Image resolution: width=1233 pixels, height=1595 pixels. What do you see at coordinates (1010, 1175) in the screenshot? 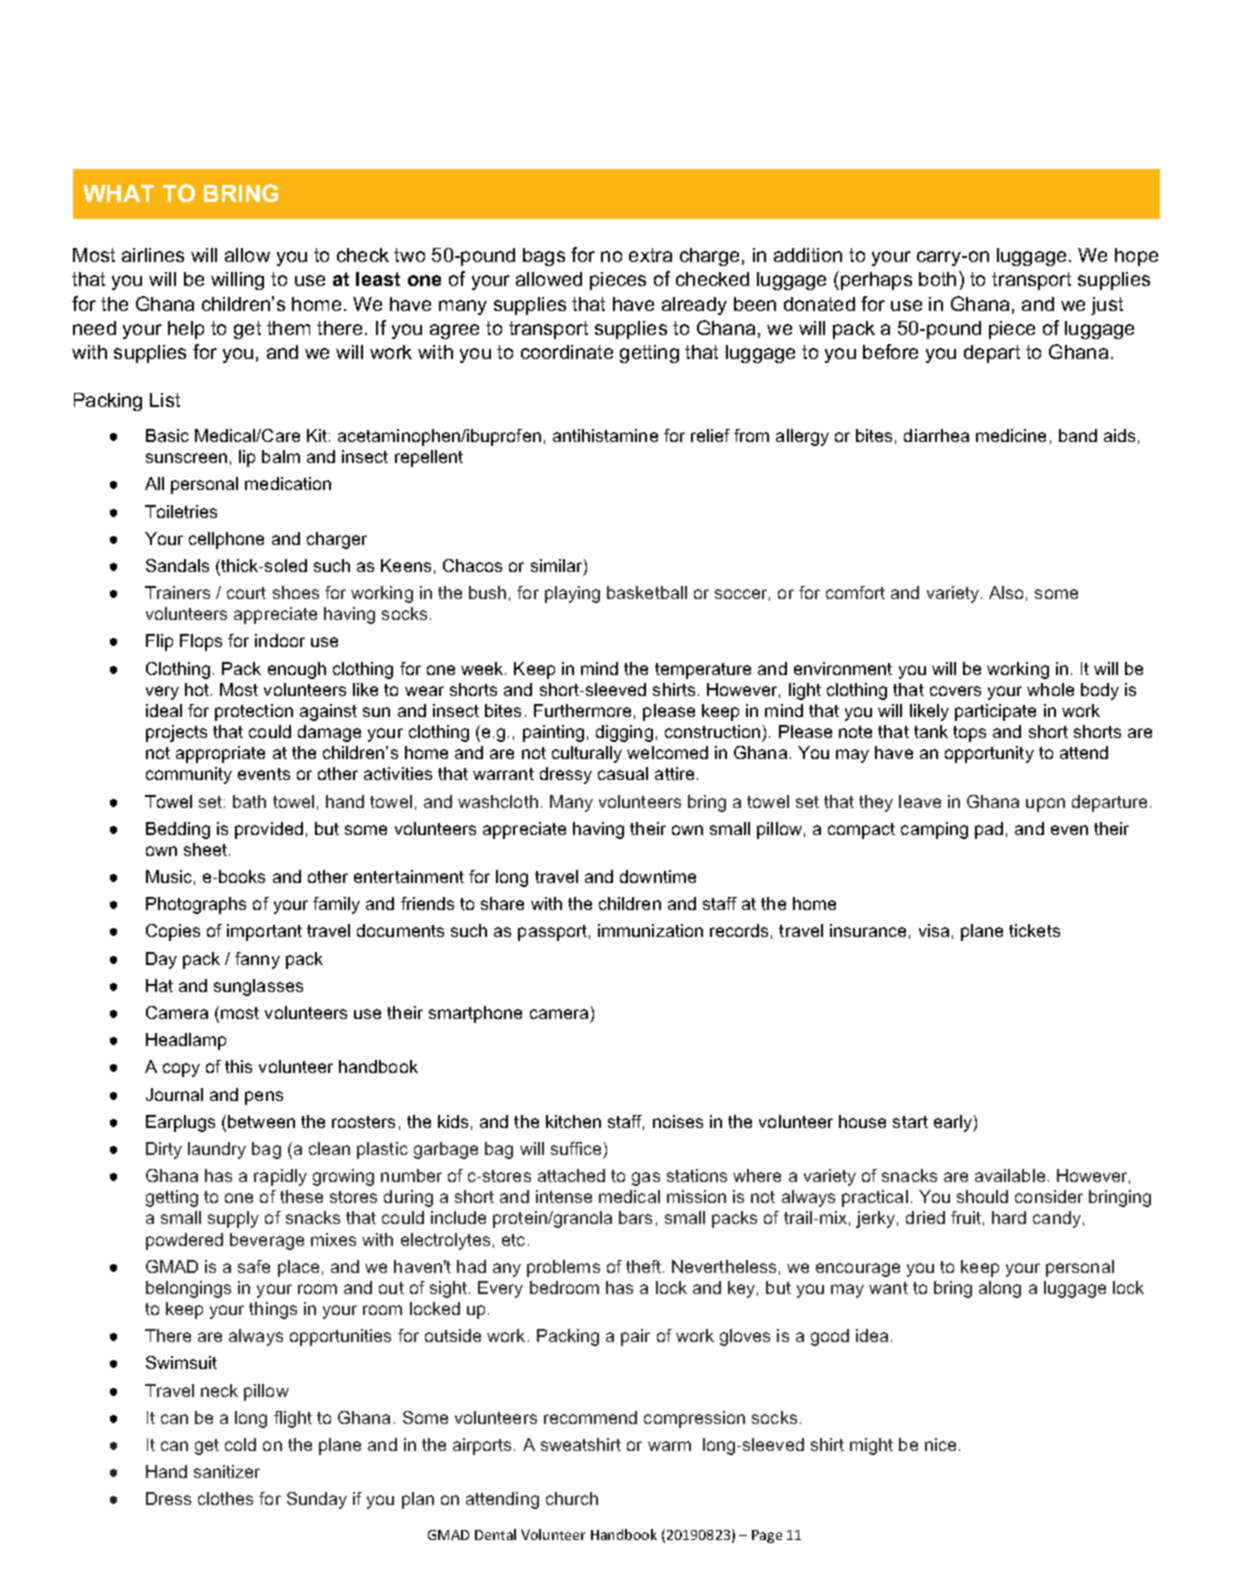
I see `available` at bounding box center [1010, 1175].
